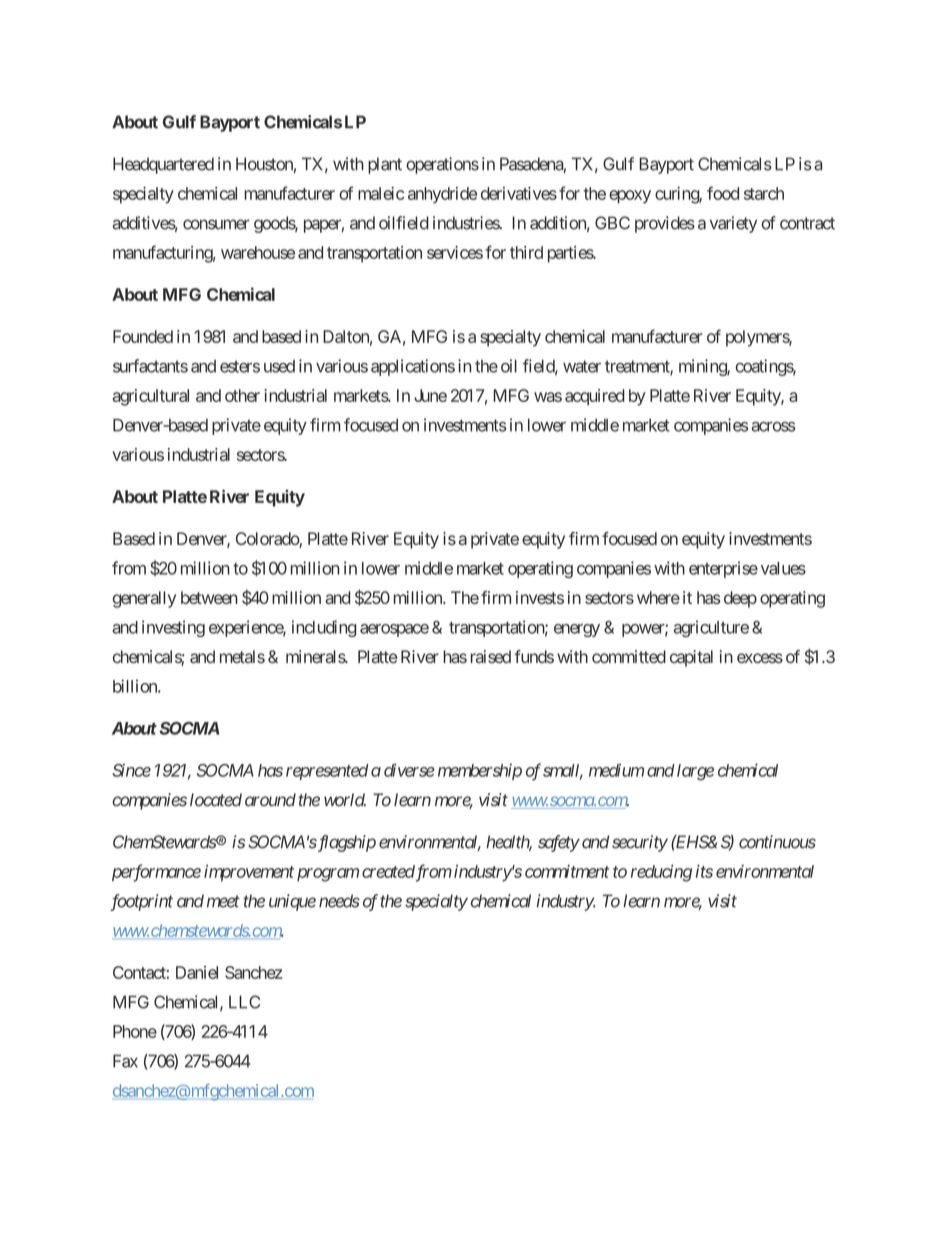  Describe the element at coordinates (216, 224) in the screenshot. I see `consumer` at that location.
